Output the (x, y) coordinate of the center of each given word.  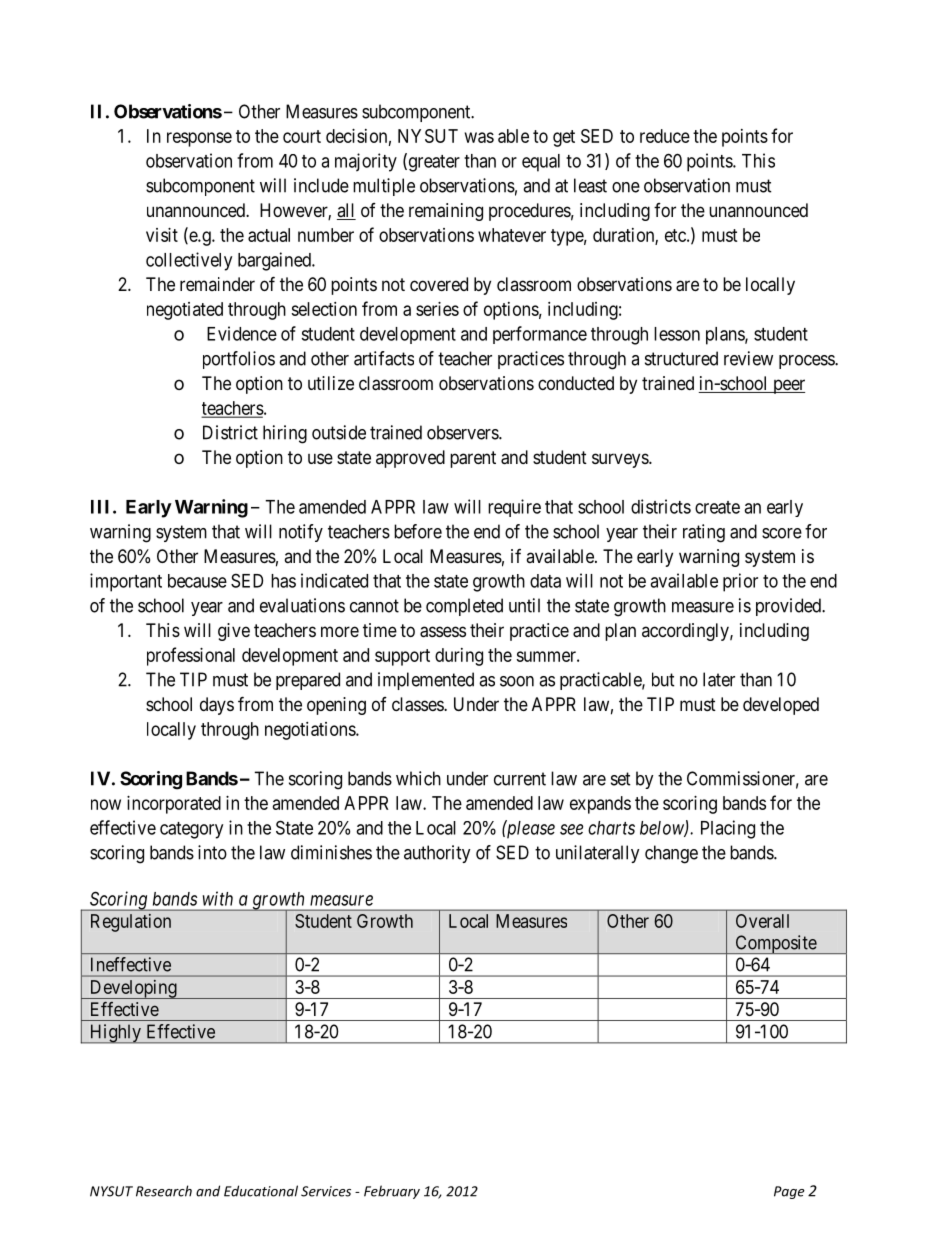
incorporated (174, 805)
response (199, 139)
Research (164, 1191)
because (197, 581)
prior (740, 582)
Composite (775, 944)
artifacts (384, 358)
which (418, 778)
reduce (665, 136)
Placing (728, 829)
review (748, 358)
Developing (133, 989)
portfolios (239, 360)
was (479, 137)
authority (437, 854)
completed (464, 607)
